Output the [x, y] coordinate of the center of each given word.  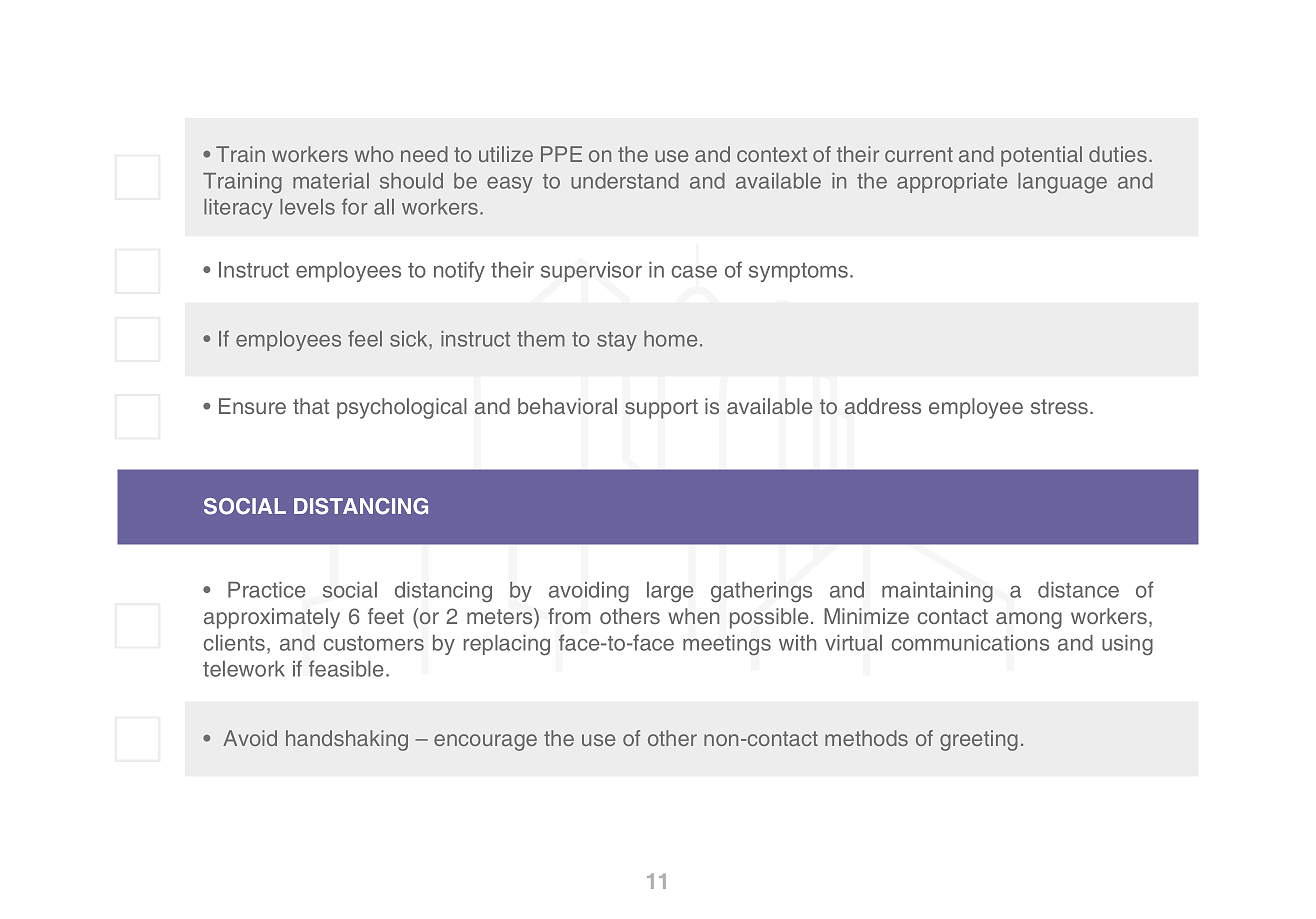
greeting [979, 740]
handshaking [347, 740]
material [331, 181]
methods [866, 738]
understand [625, 181]
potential [1041, 156]
